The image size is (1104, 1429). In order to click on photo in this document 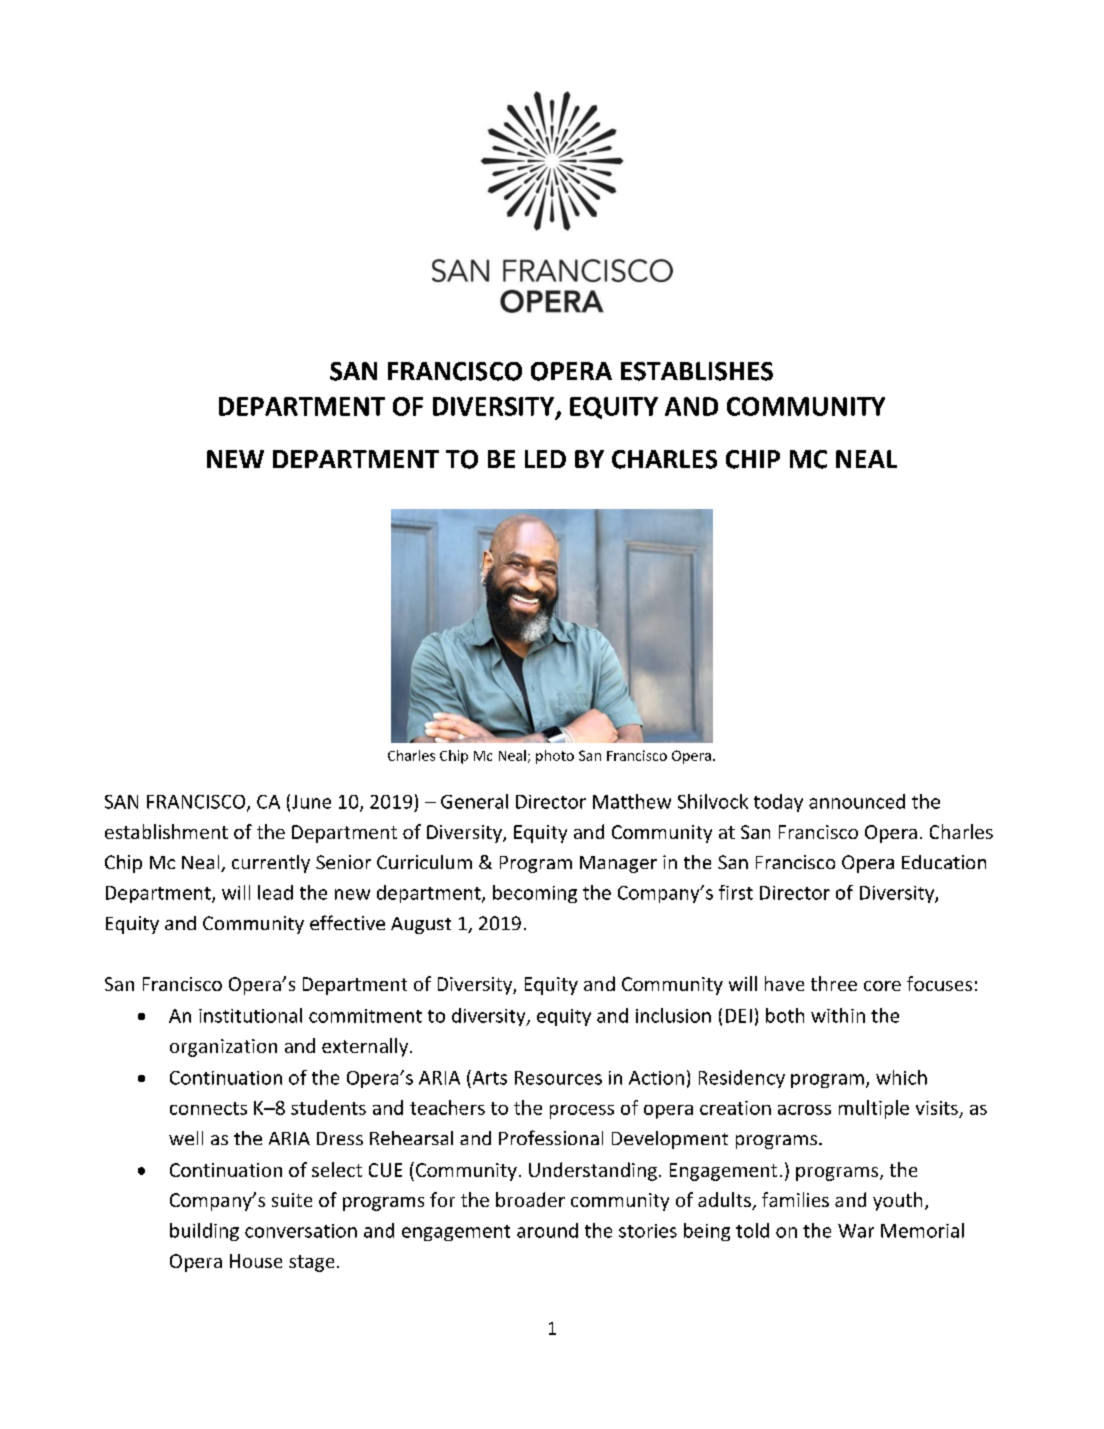, I will do `click(555, 757)`.
